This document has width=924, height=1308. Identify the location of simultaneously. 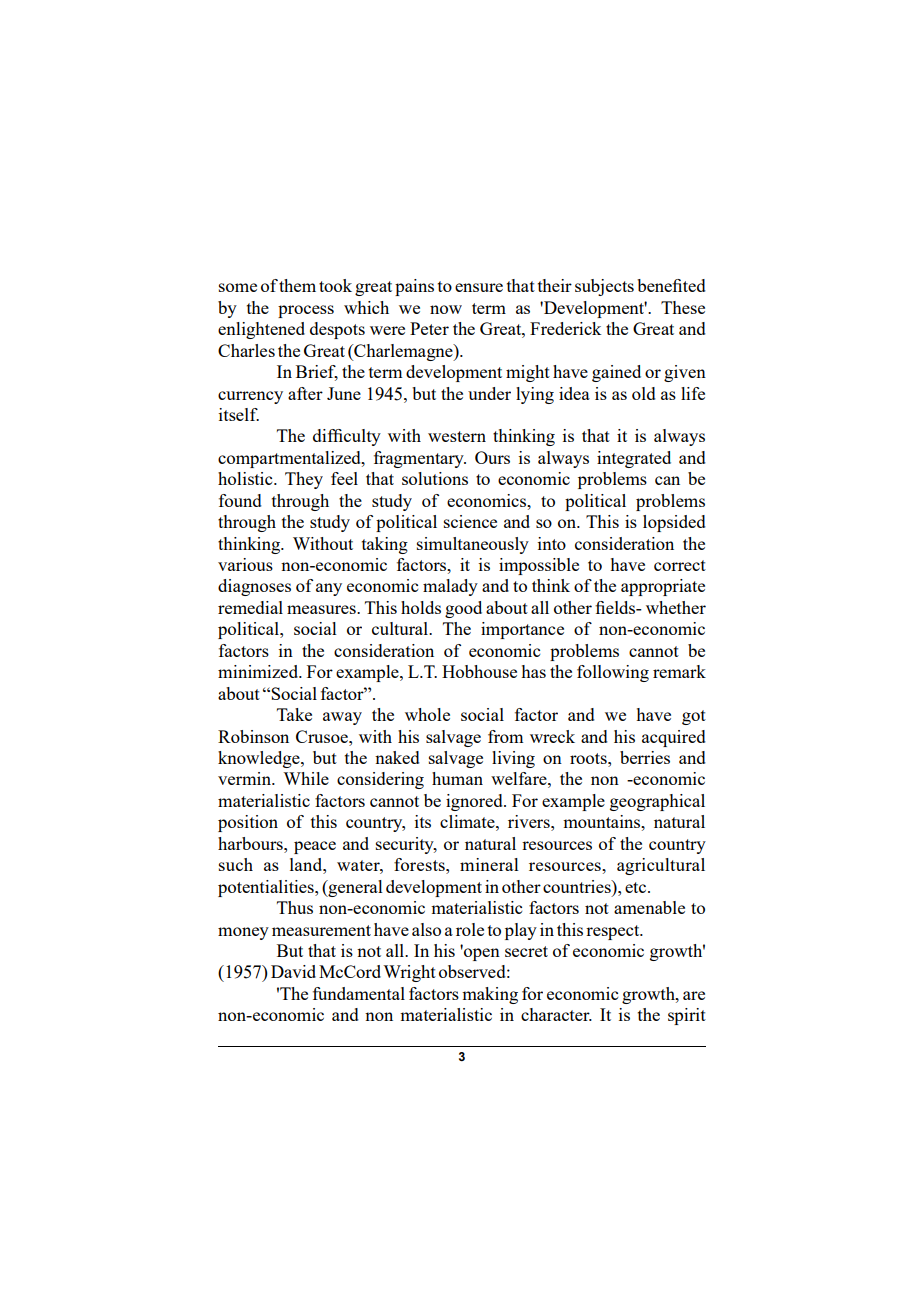
(473, 545).
